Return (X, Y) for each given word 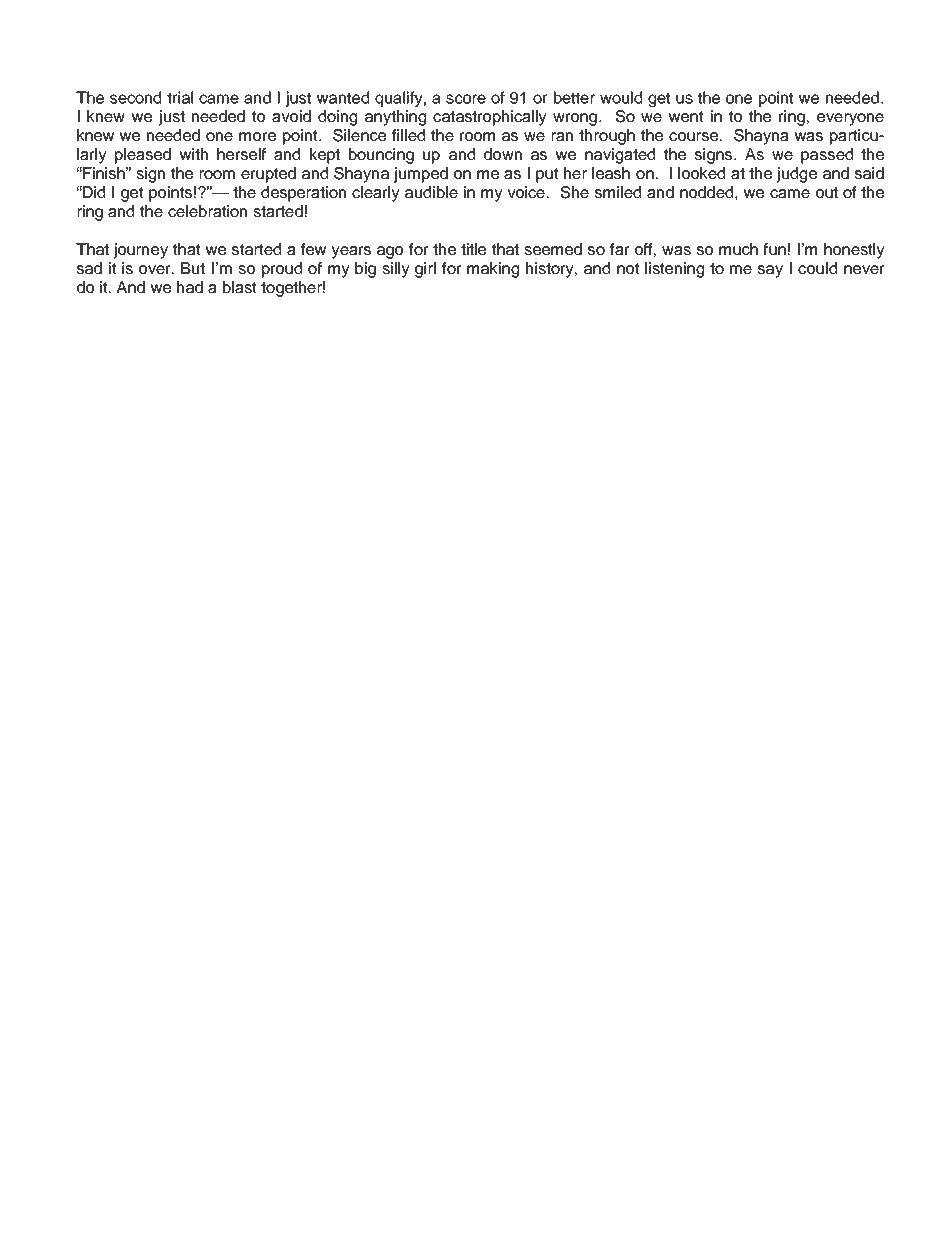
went (686, 116)
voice (526, 192)
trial (180, 97)
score (466, 99)
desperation (303, 194)
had (190, 287)
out (827, 192)
